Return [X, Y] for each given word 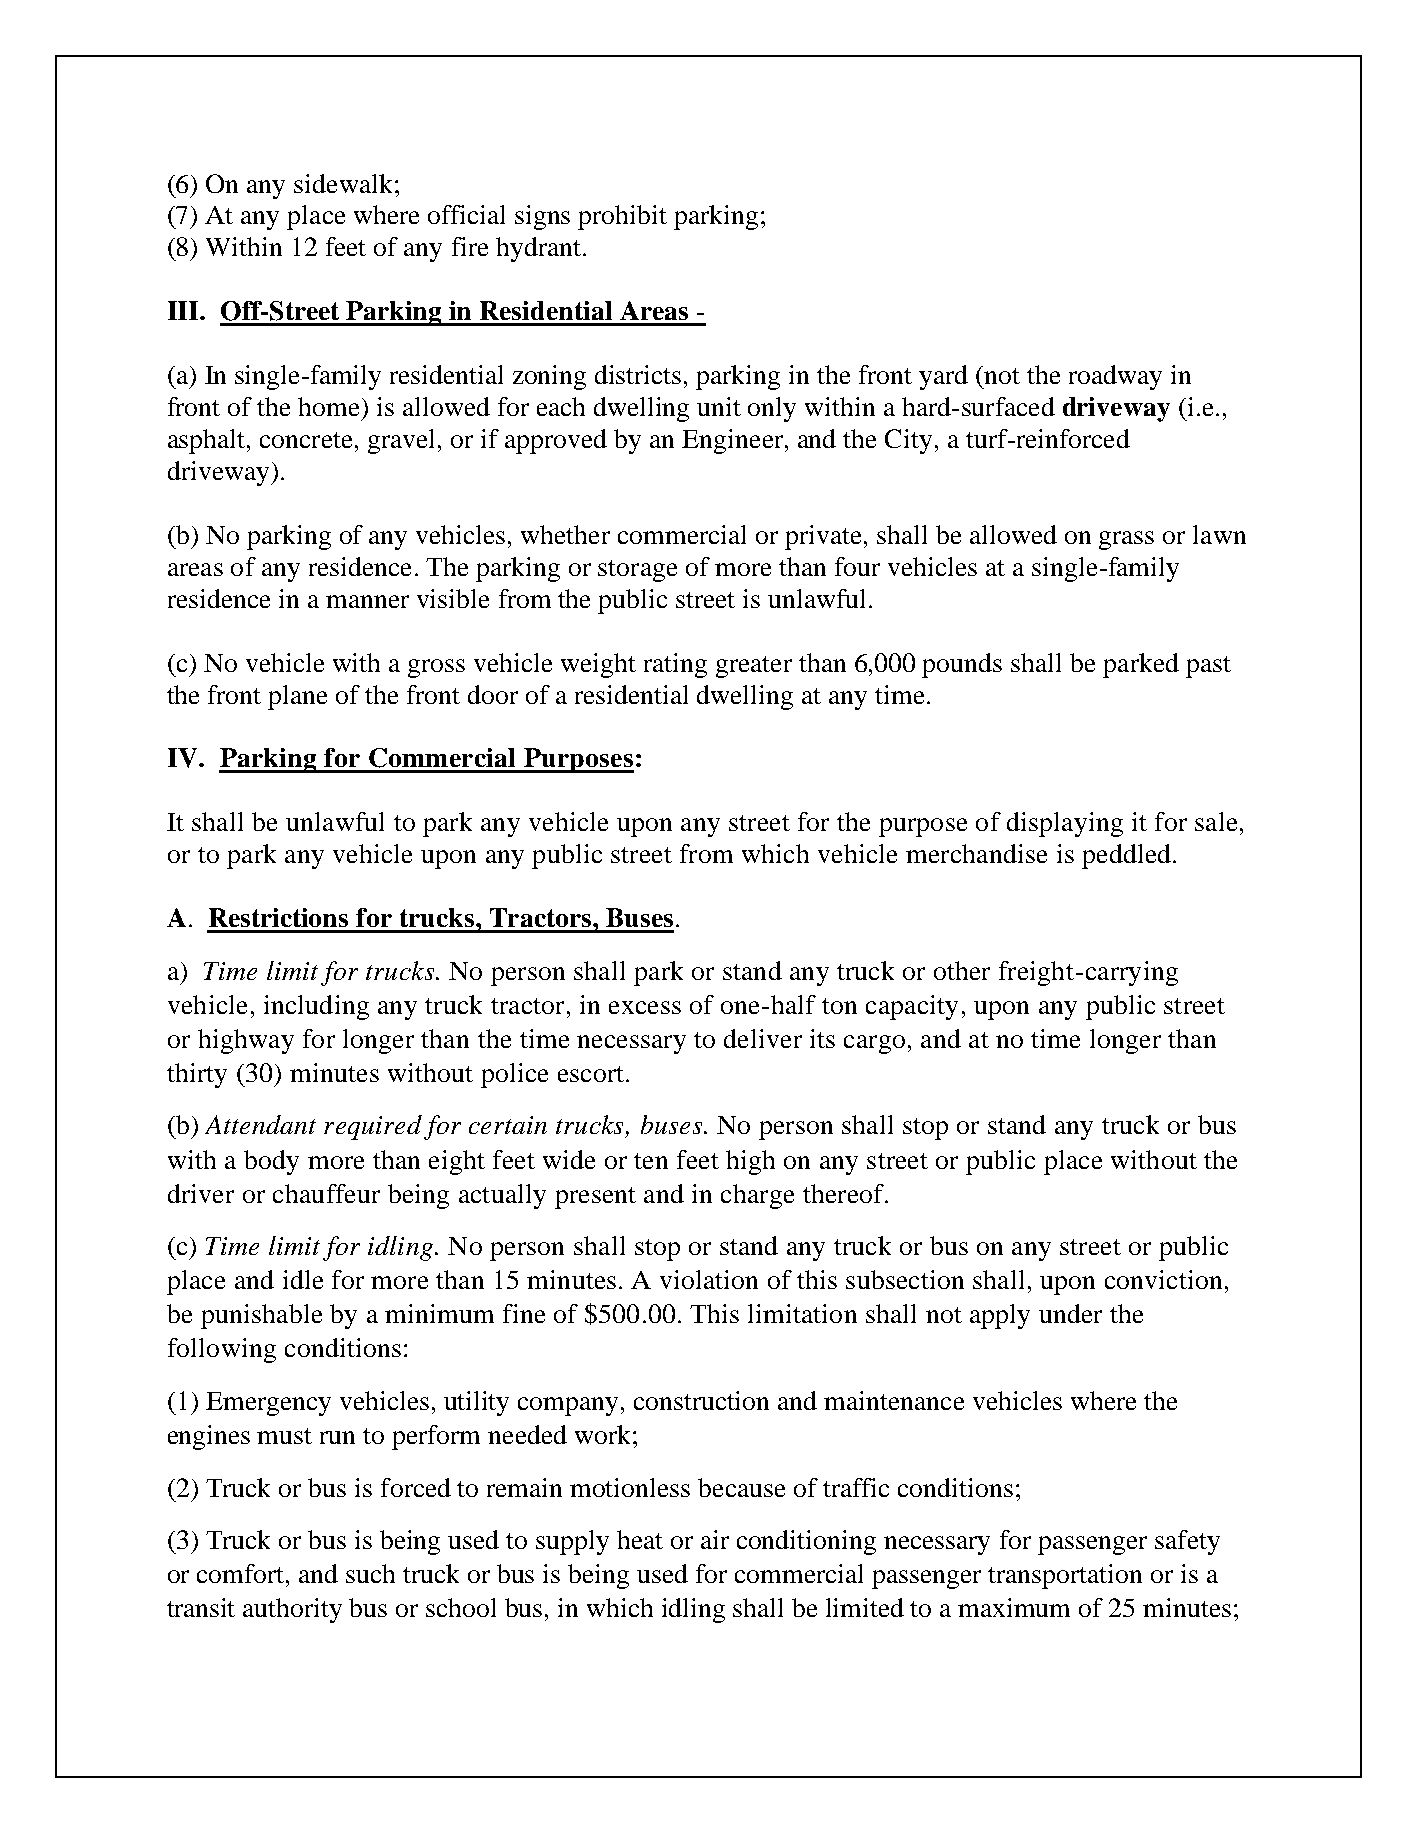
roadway [1115, 377]
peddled [1126, 856]
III [184, 310]
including [316, 1007]
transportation [1065, 1576]
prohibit [622, 217]
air [715, 1539]
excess [645, 1007]
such [370, 1573]
